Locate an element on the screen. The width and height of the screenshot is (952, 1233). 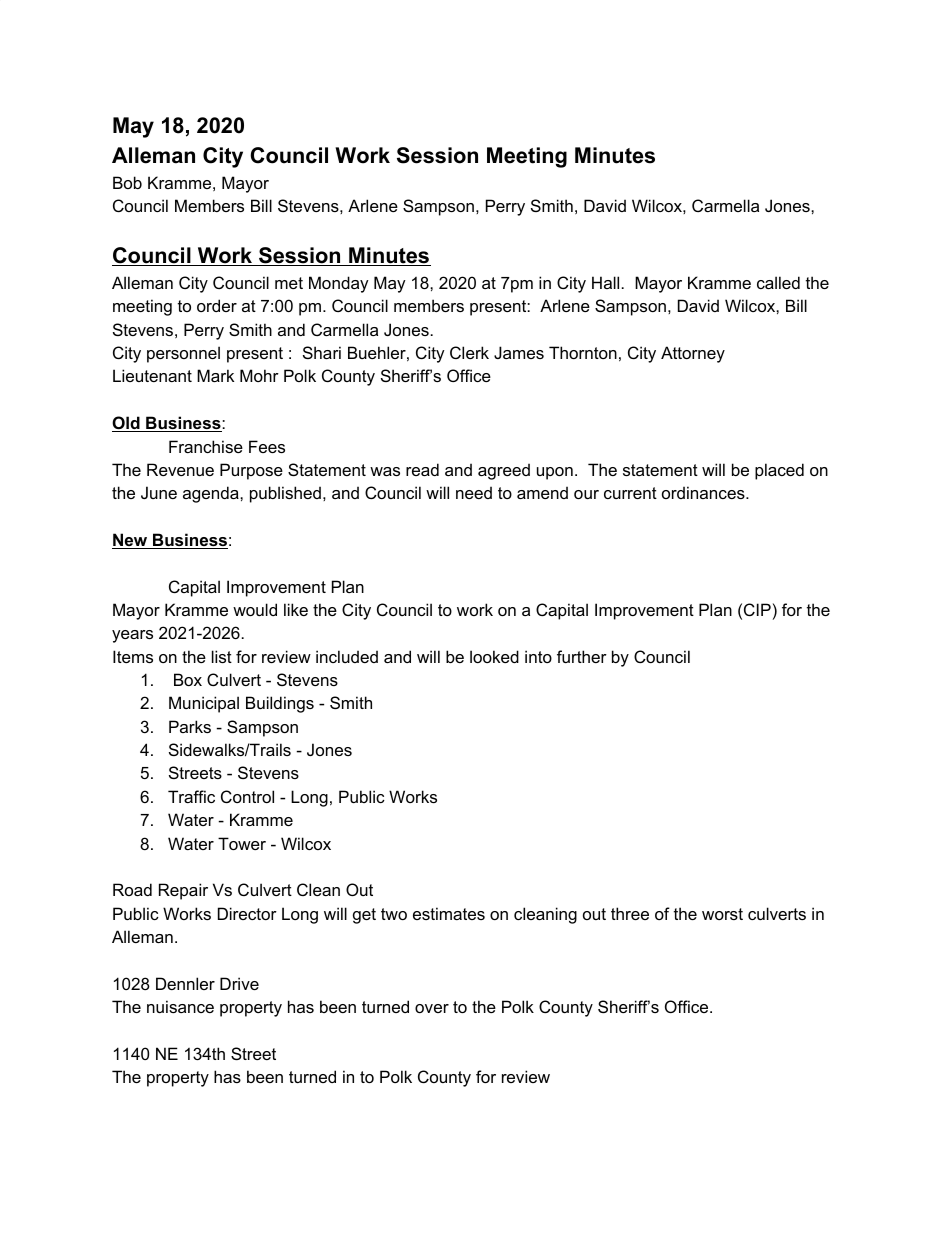
Drive is located at coordinates (239, 983).
